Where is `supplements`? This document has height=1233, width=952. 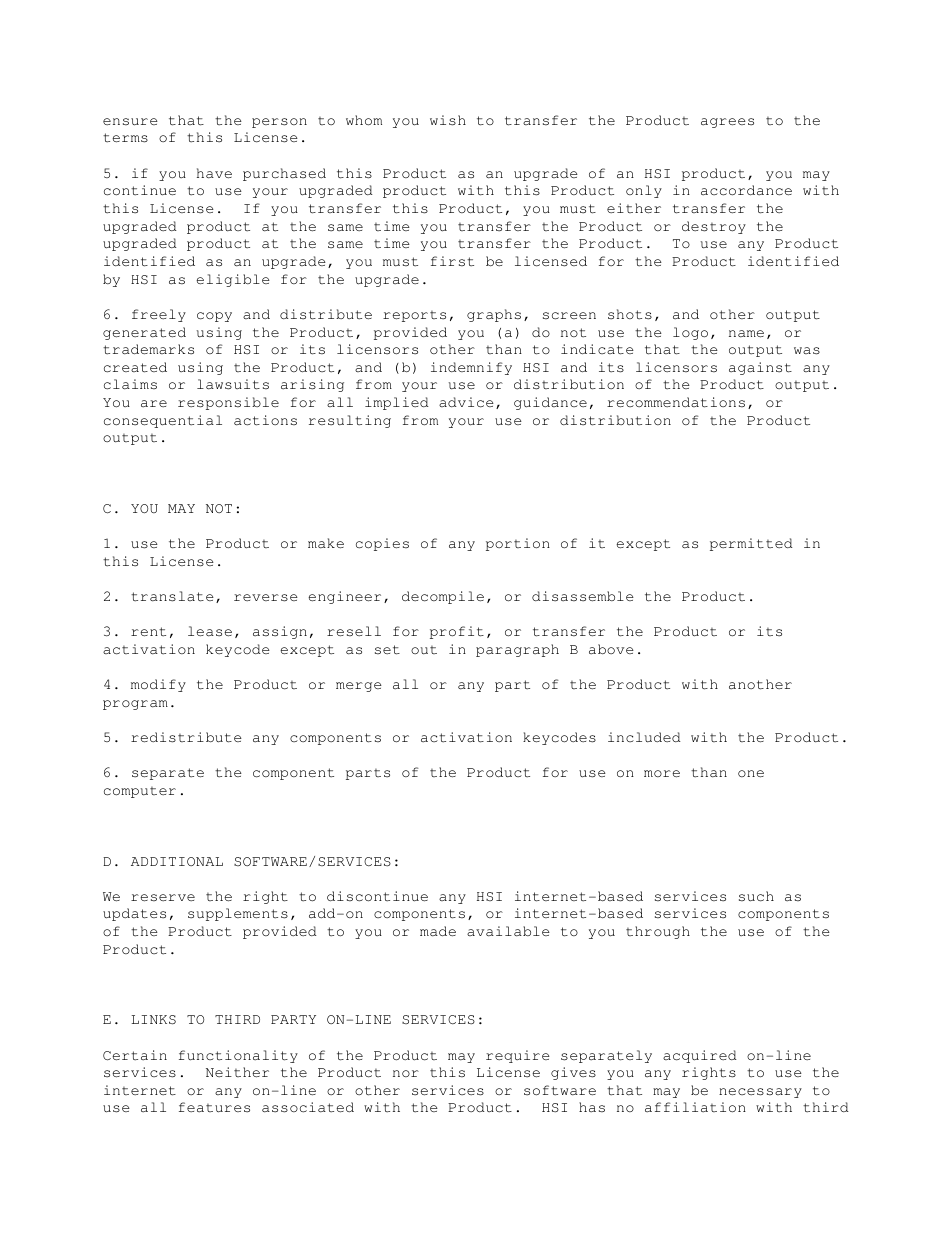
supplements is located at coordinates (238, 914).
